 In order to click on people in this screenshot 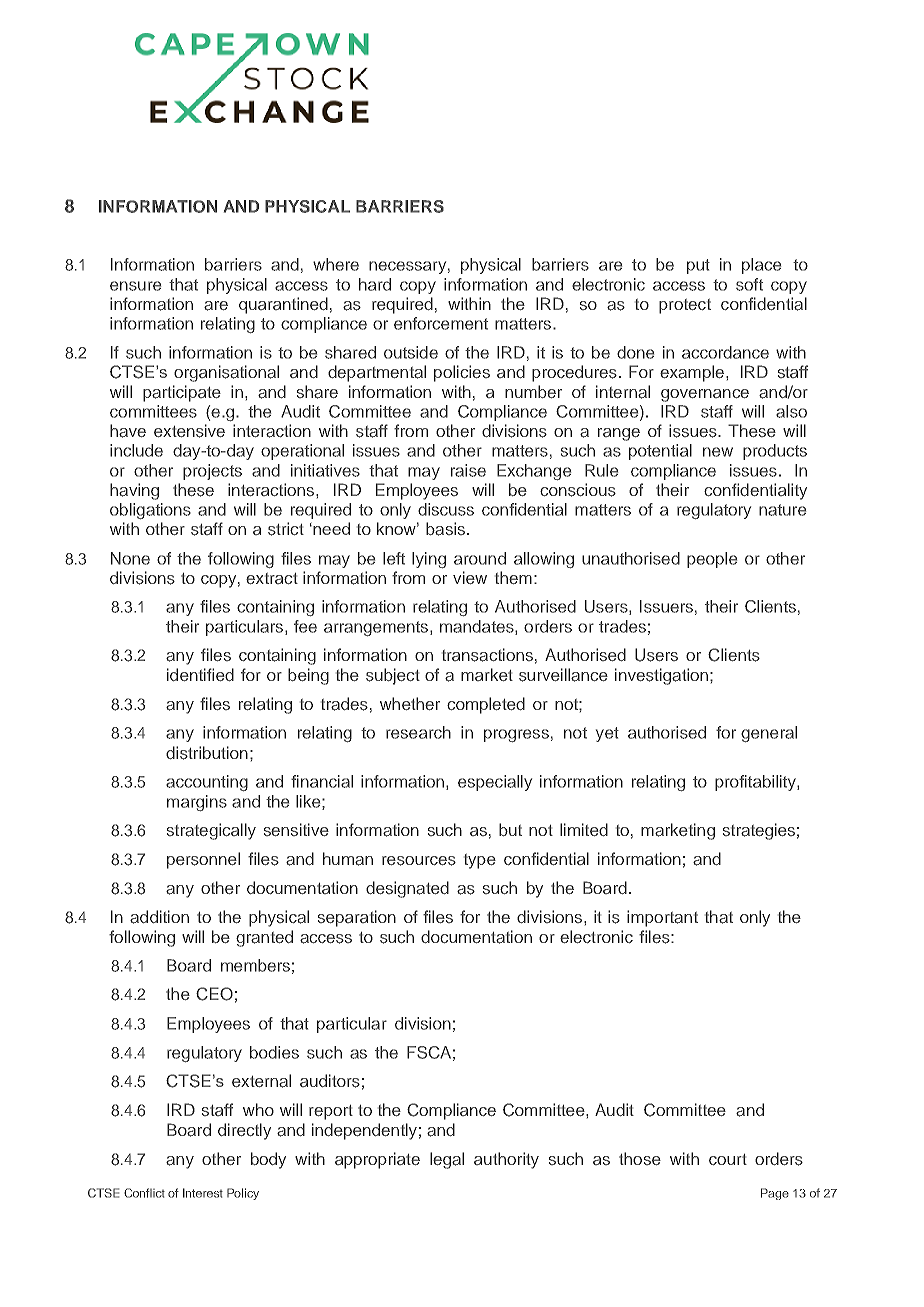, I will do `click(712, 560)`.
